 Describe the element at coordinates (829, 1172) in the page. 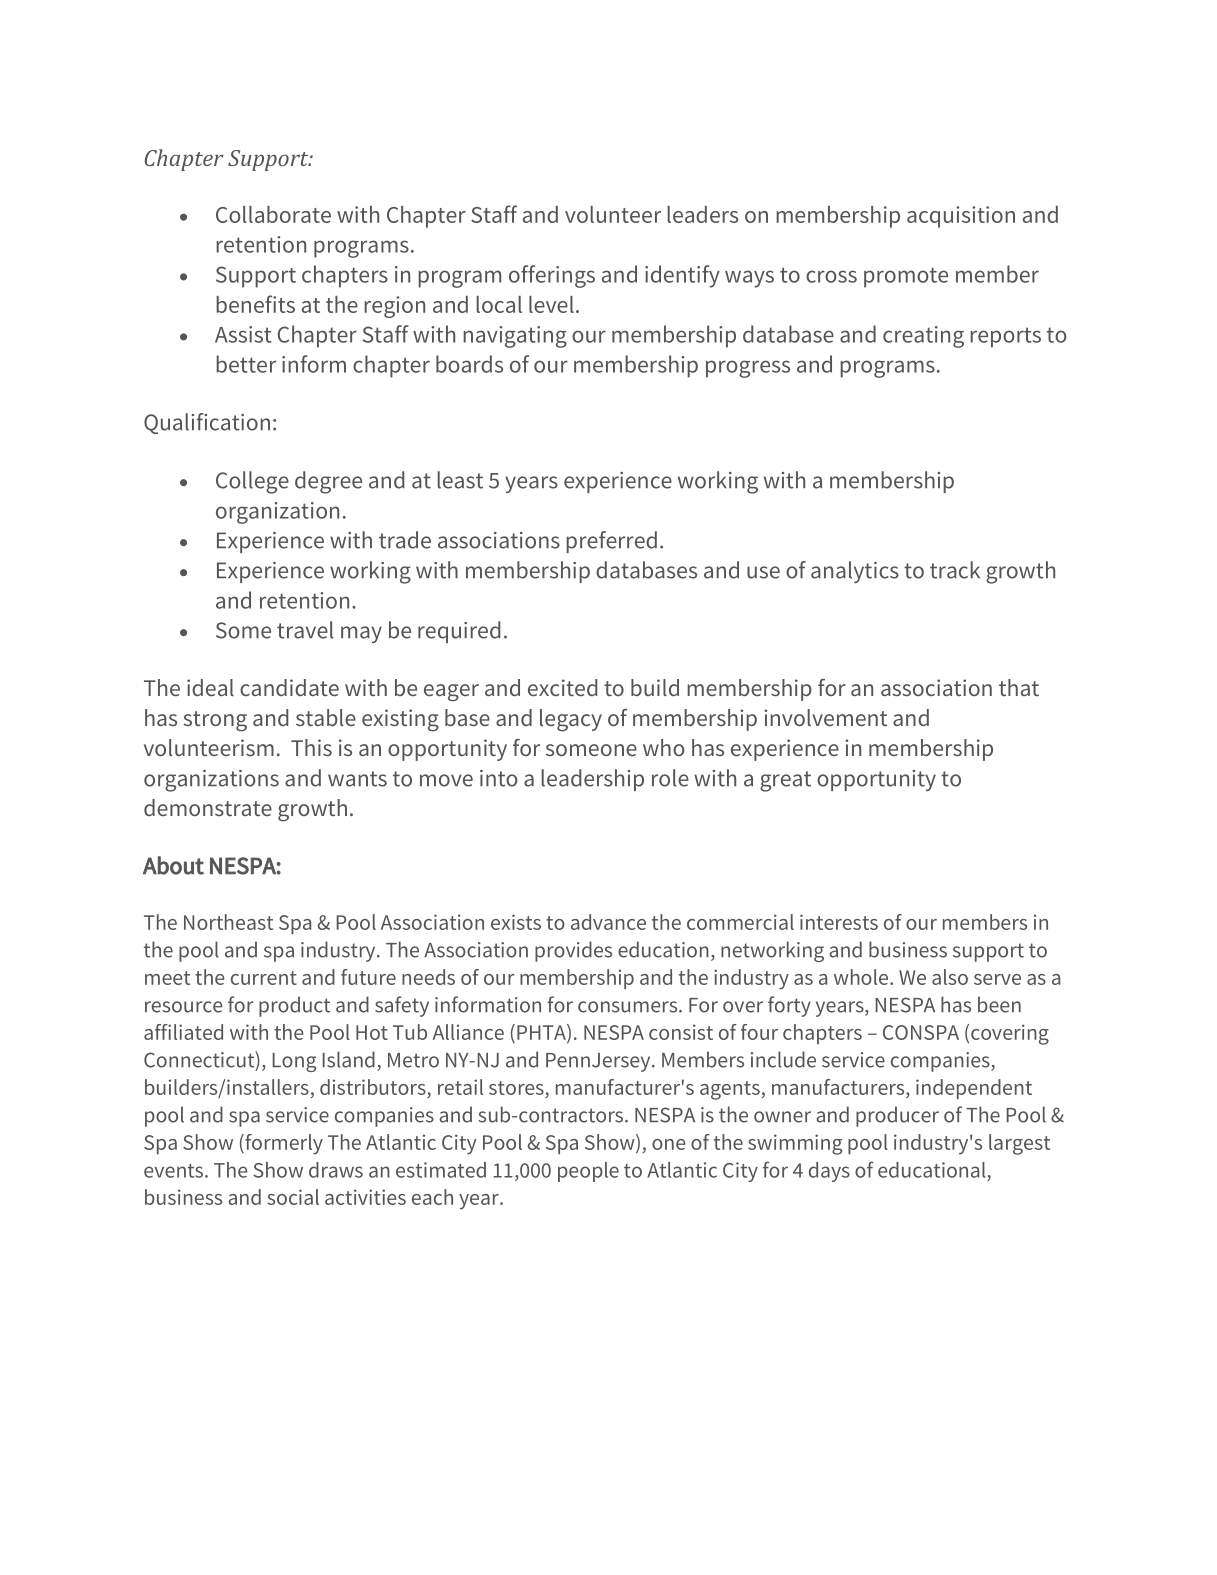

I see `days` at that location.
